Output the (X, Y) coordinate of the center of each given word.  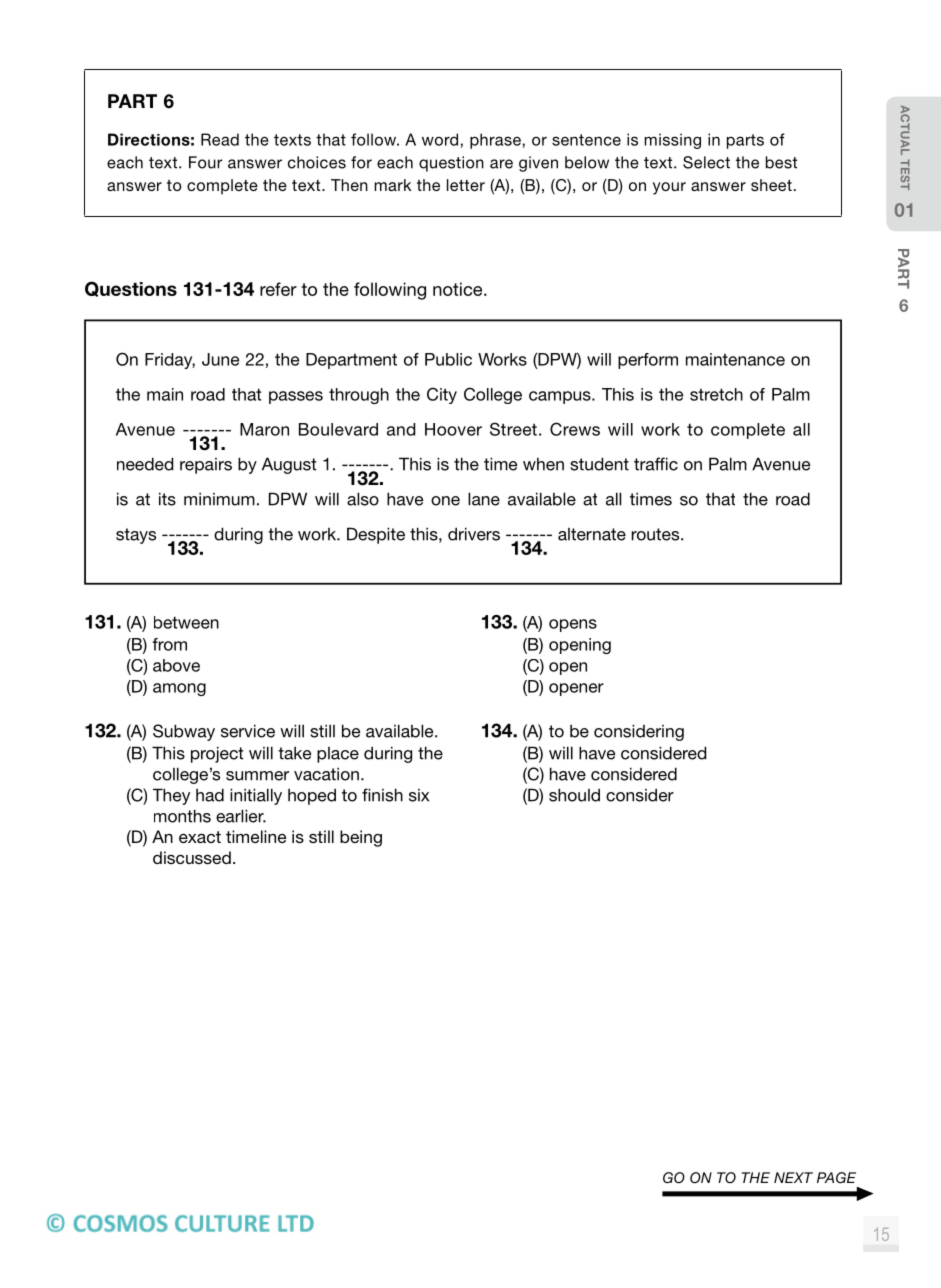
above (176, 665)
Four (205, 162)
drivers (474, 534)
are (501, 164)
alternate (592, 534)
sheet (771, 185)
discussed (192, 857)
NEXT (793, 1177)
